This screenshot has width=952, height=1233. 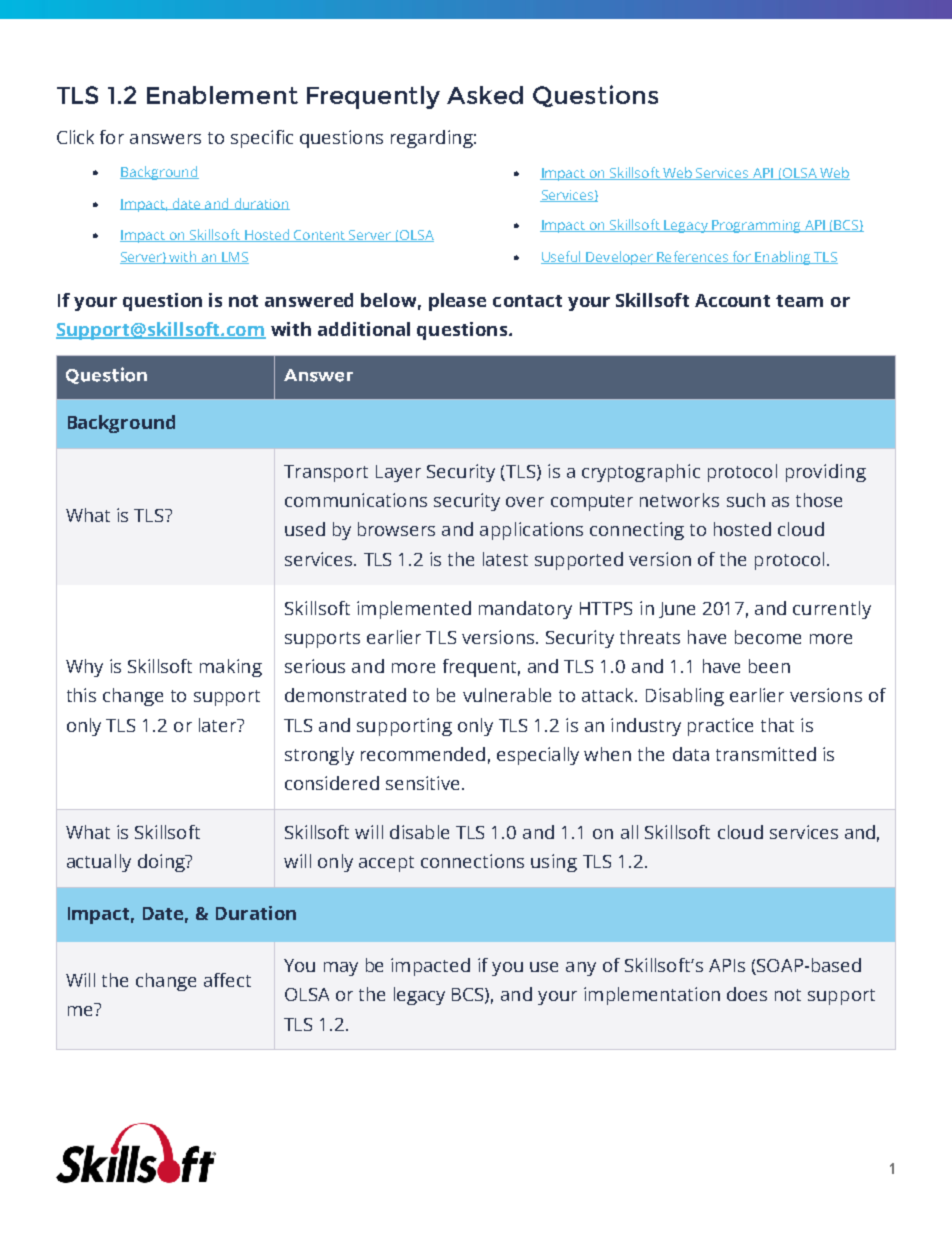 I want to click on later, so click(x=219, y=725).
